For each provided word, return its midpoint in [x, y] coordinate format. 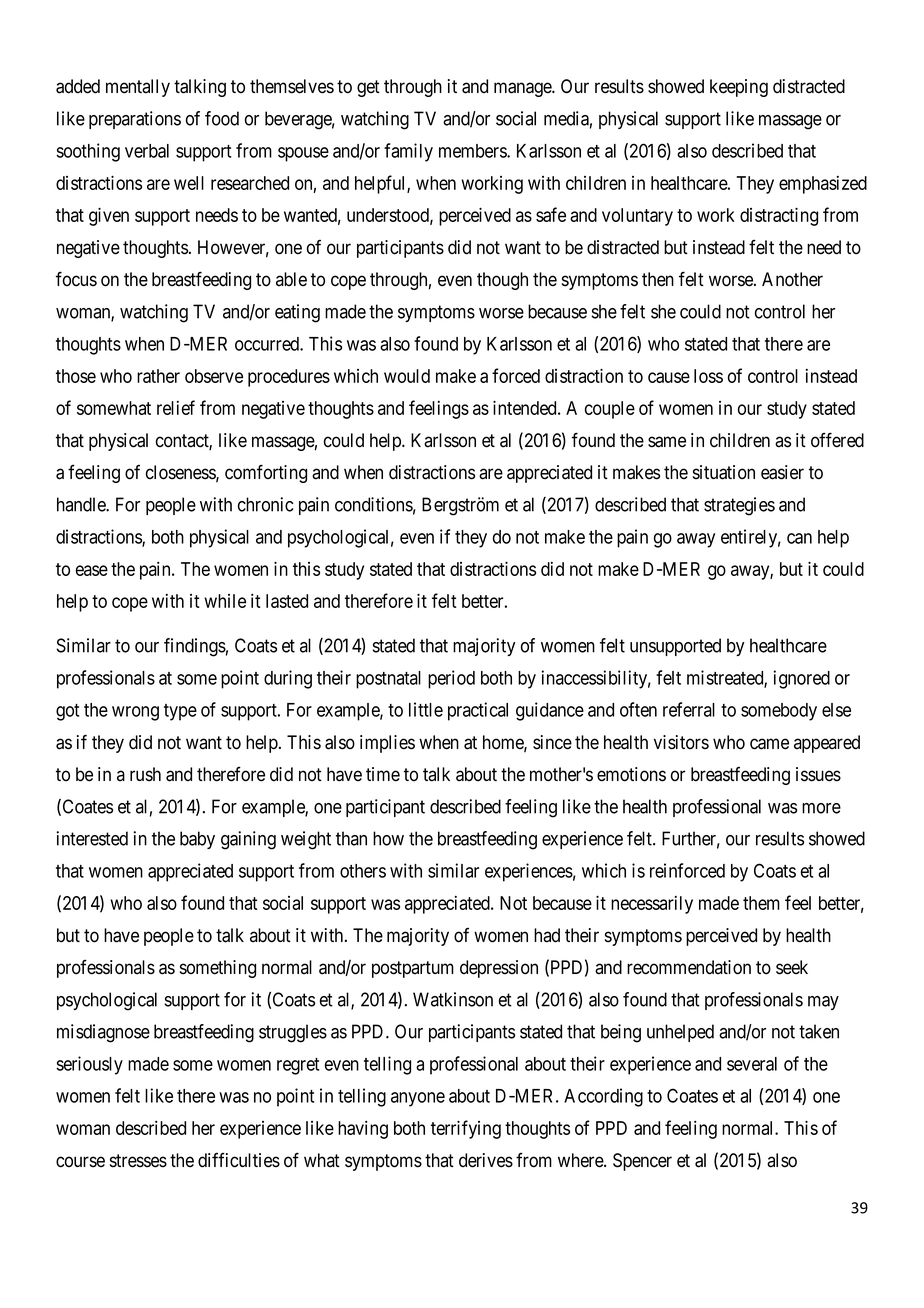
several [752, 1064]
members [473, 151]
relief [176, 407]
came [769, 744]
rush [145, 774]
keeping [739, 88]
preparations [135, 120]
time [383, 774]
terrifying [466, 1129]
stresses [138, 1161]
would [407, 376]
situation [724, 472]
